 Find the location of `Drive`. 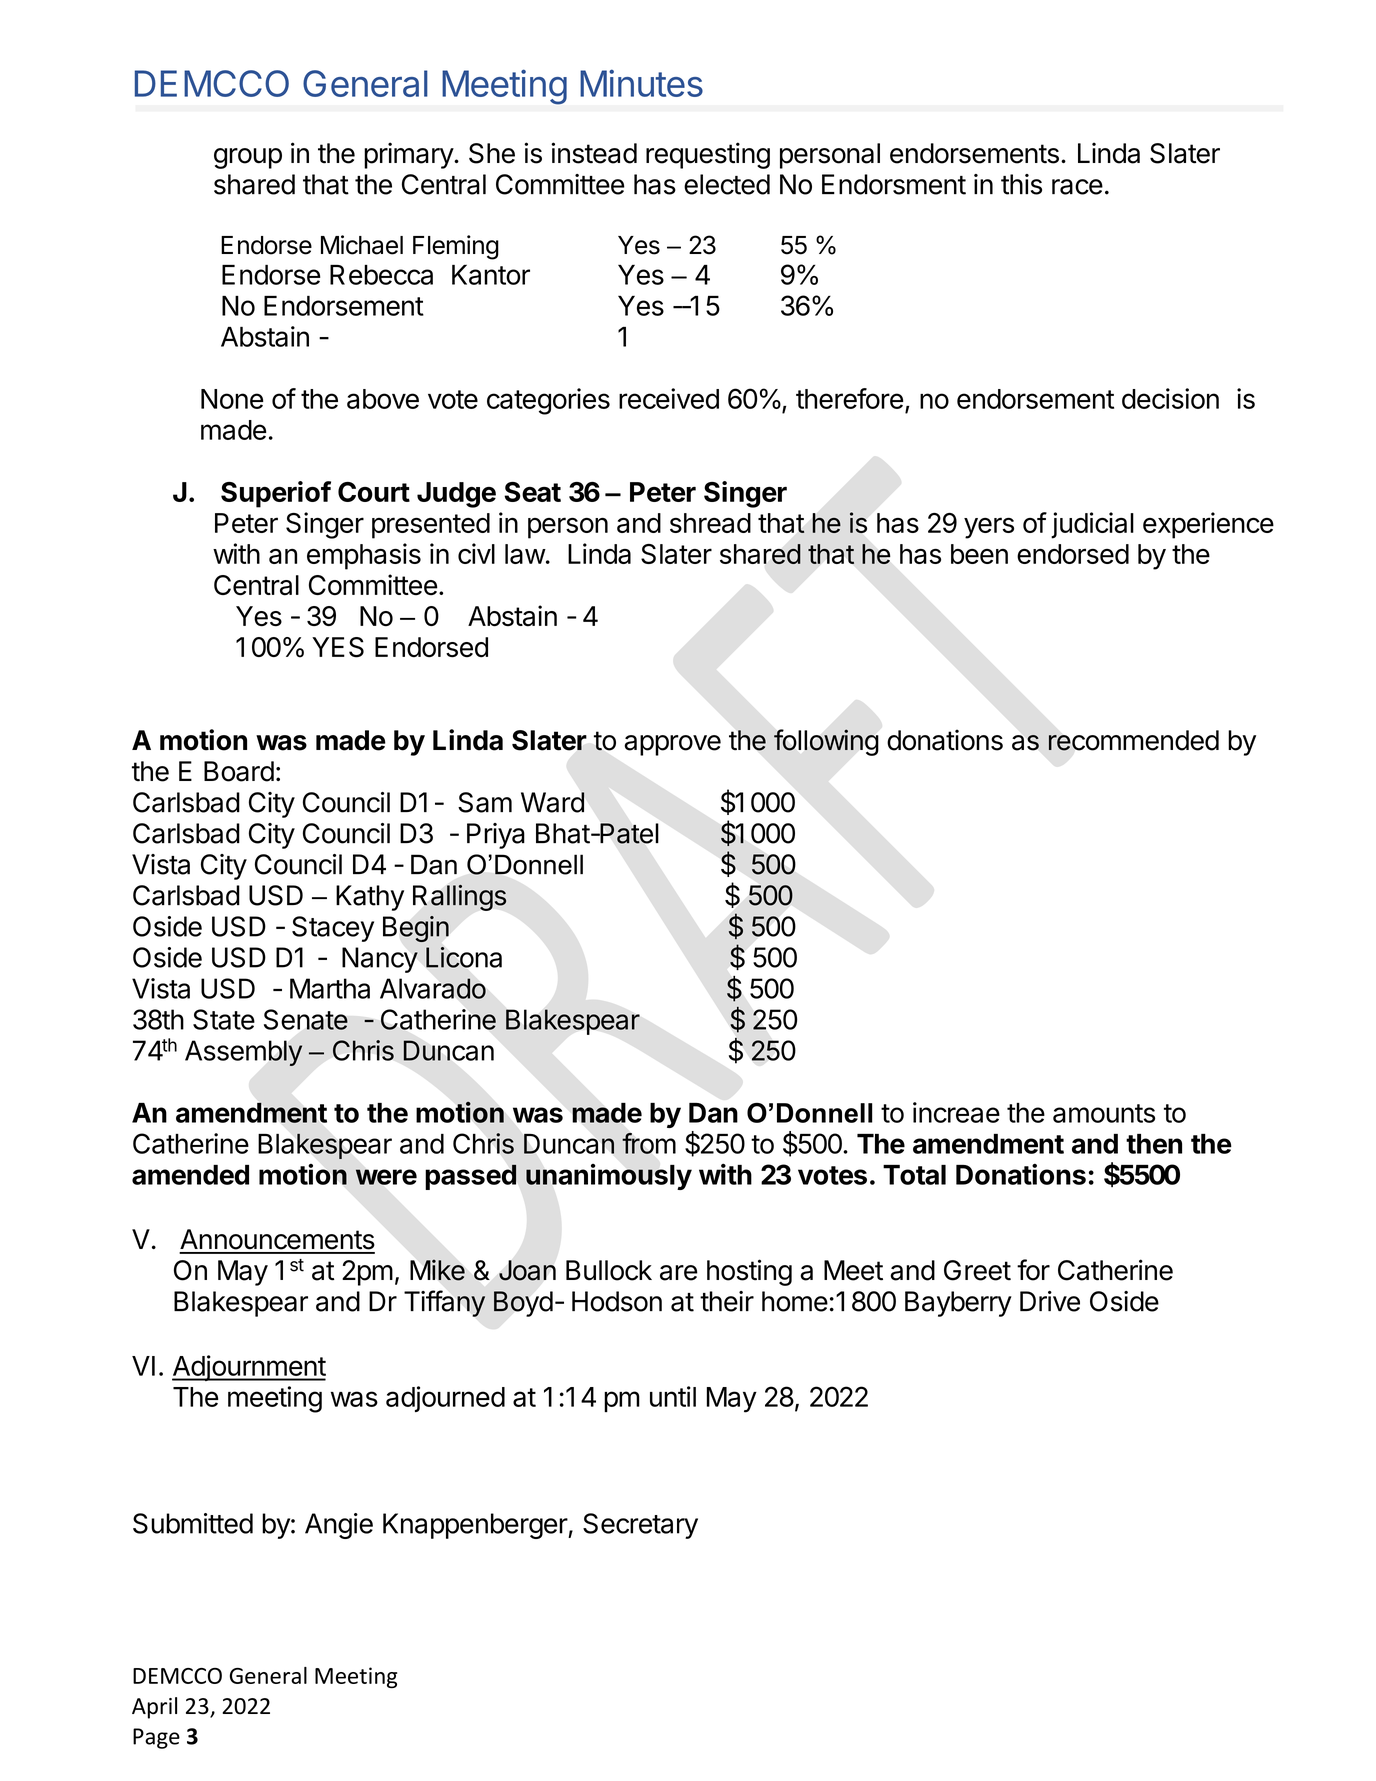

Drive is located at coordinates (1050, 1301).
